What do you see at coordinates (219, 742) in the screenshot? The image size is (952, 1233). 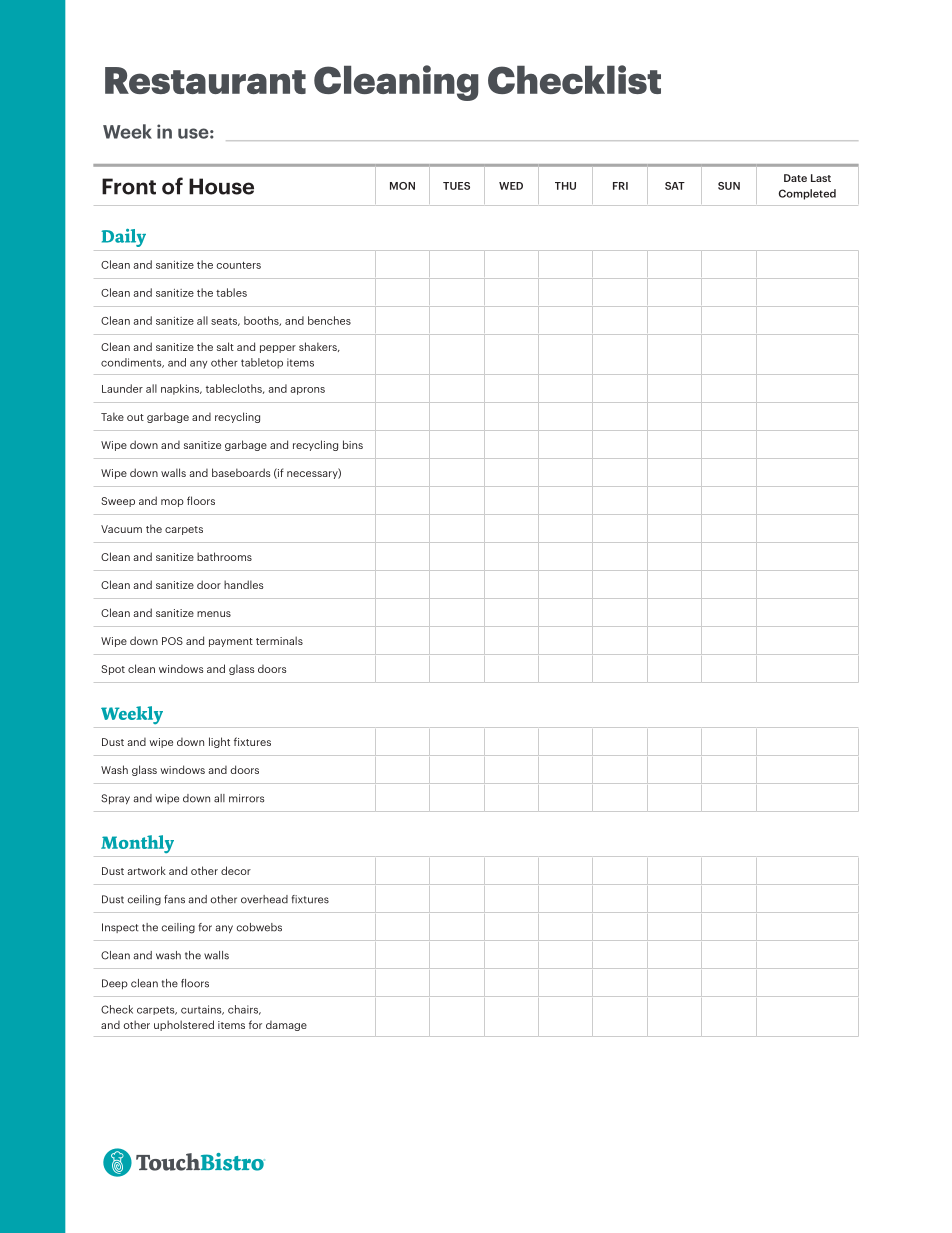 I see `light` at bounding box center [219, 742].
